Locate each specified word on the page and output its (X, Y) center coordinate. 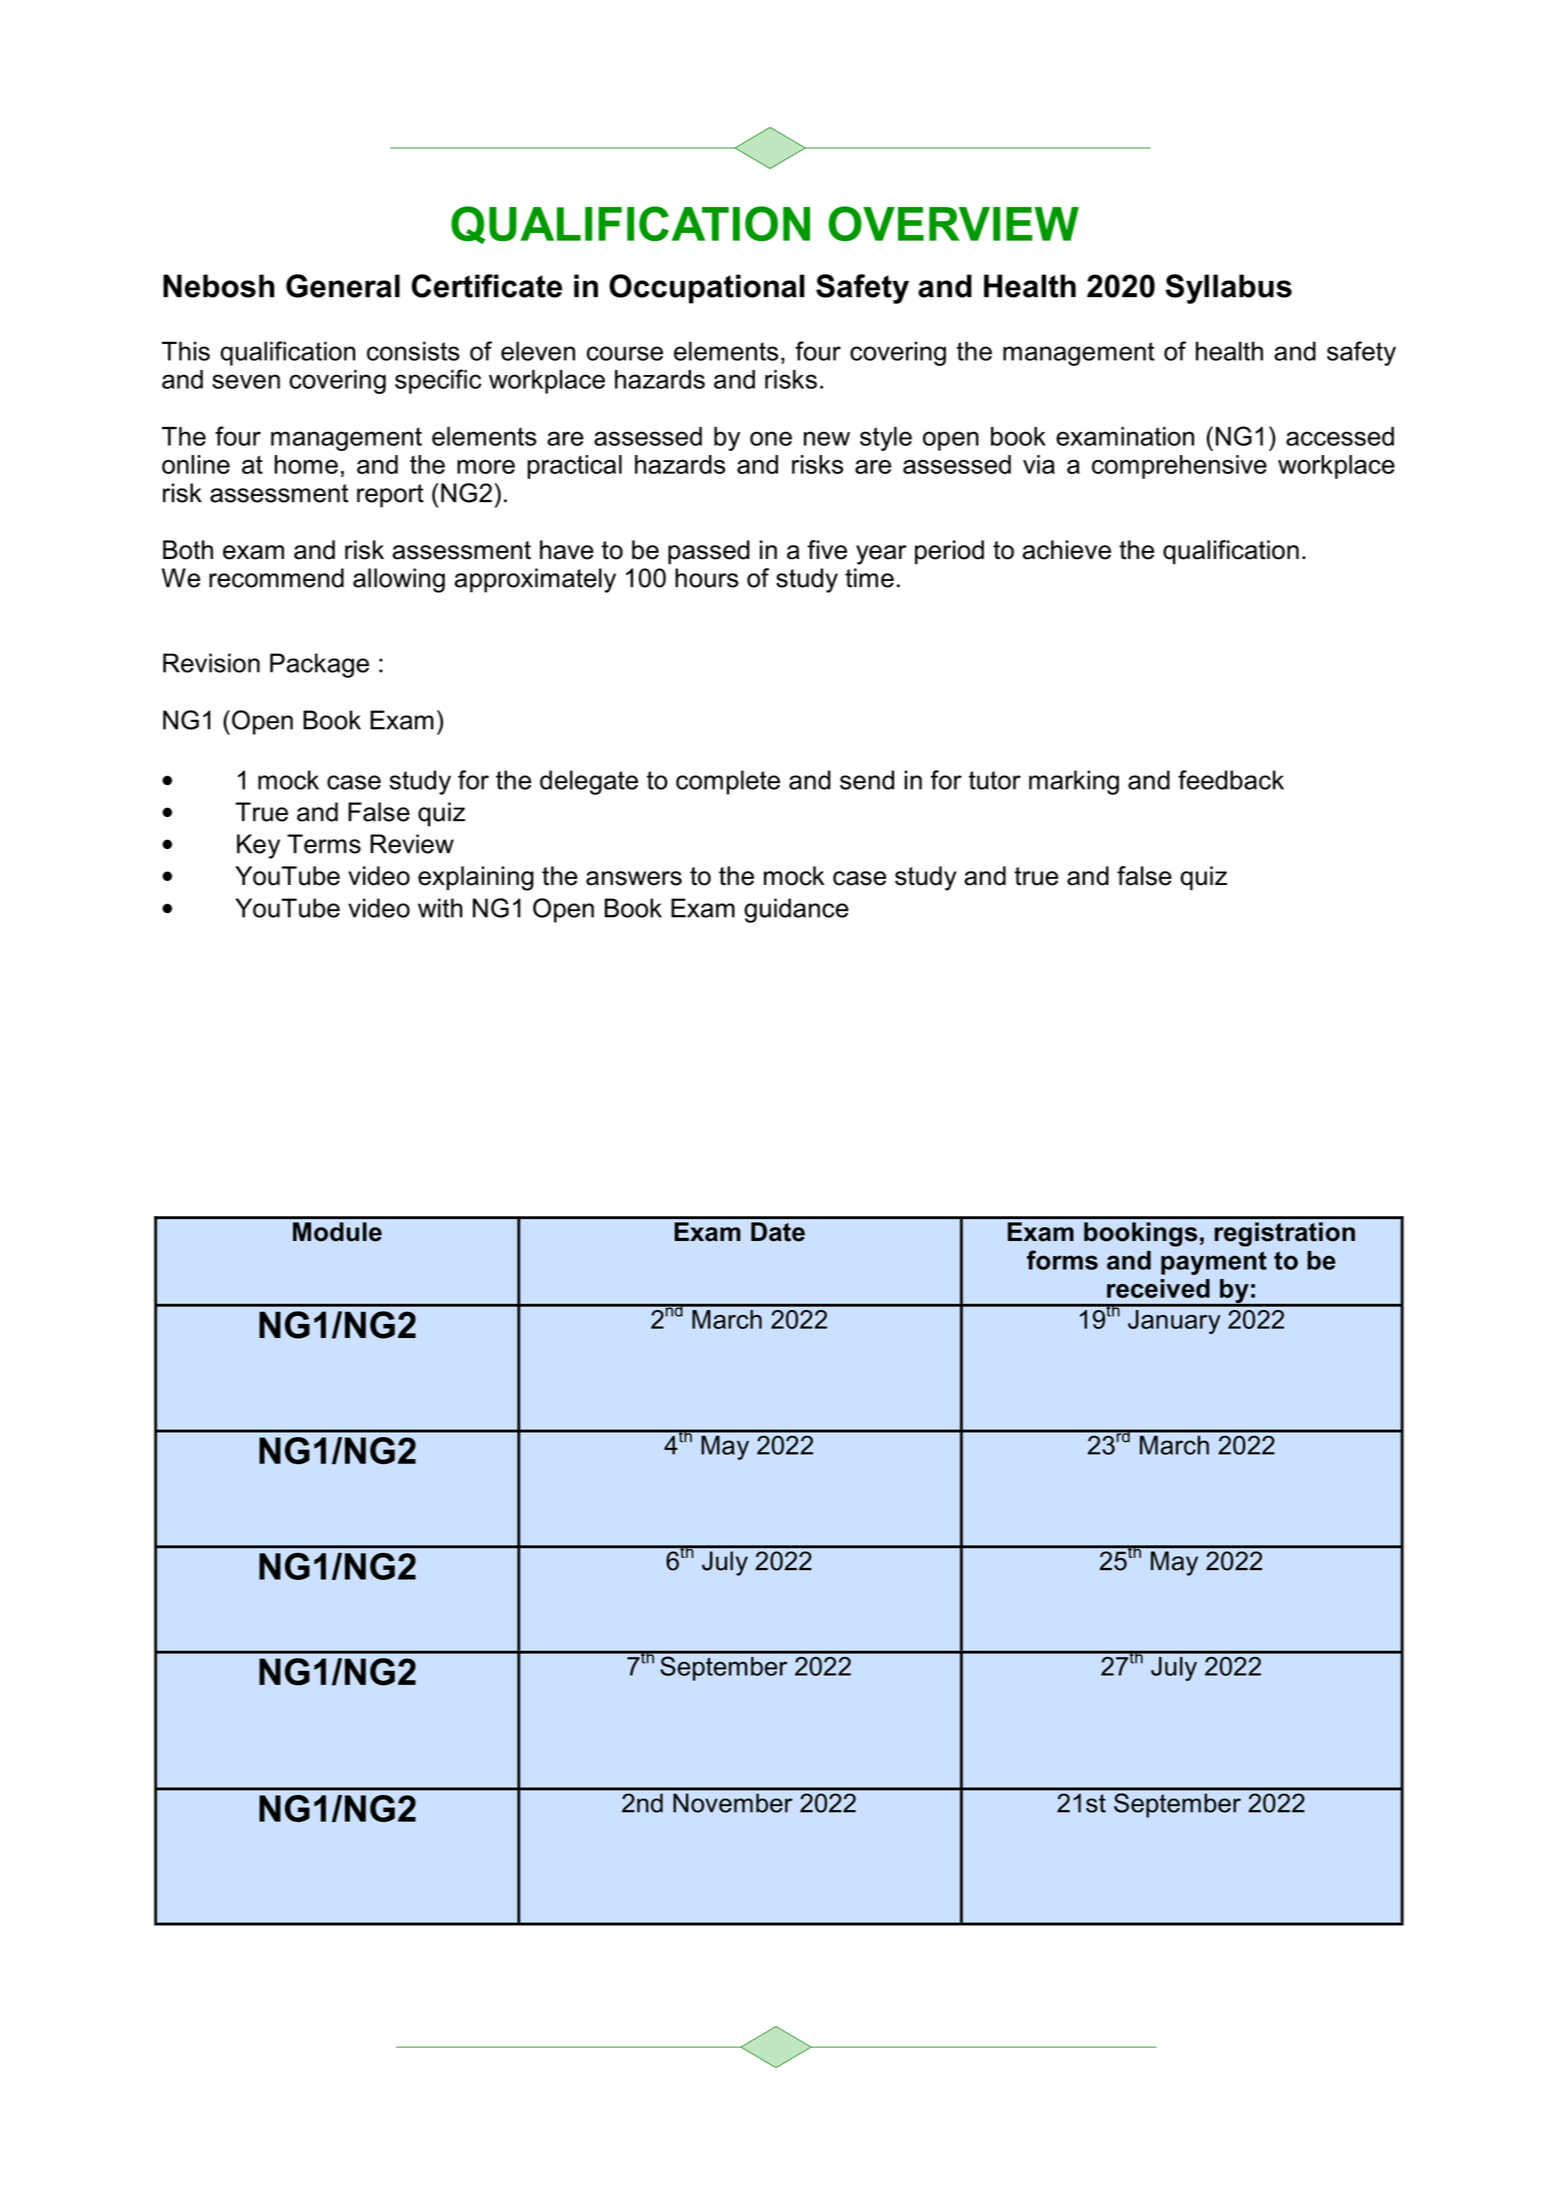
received (1158, 1288)
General (343, 286)
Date (778, 1232)
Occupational (707, 289)
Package (319, 665)
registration (1285, 1234)
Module (337, 1232)
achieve (1066, 550)
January (1174, 1322)
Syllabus (1229, 289)
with (440, 908)
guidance (796, 910)
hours (707, 578)
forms (1062, 1260)
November (732, 1803)
